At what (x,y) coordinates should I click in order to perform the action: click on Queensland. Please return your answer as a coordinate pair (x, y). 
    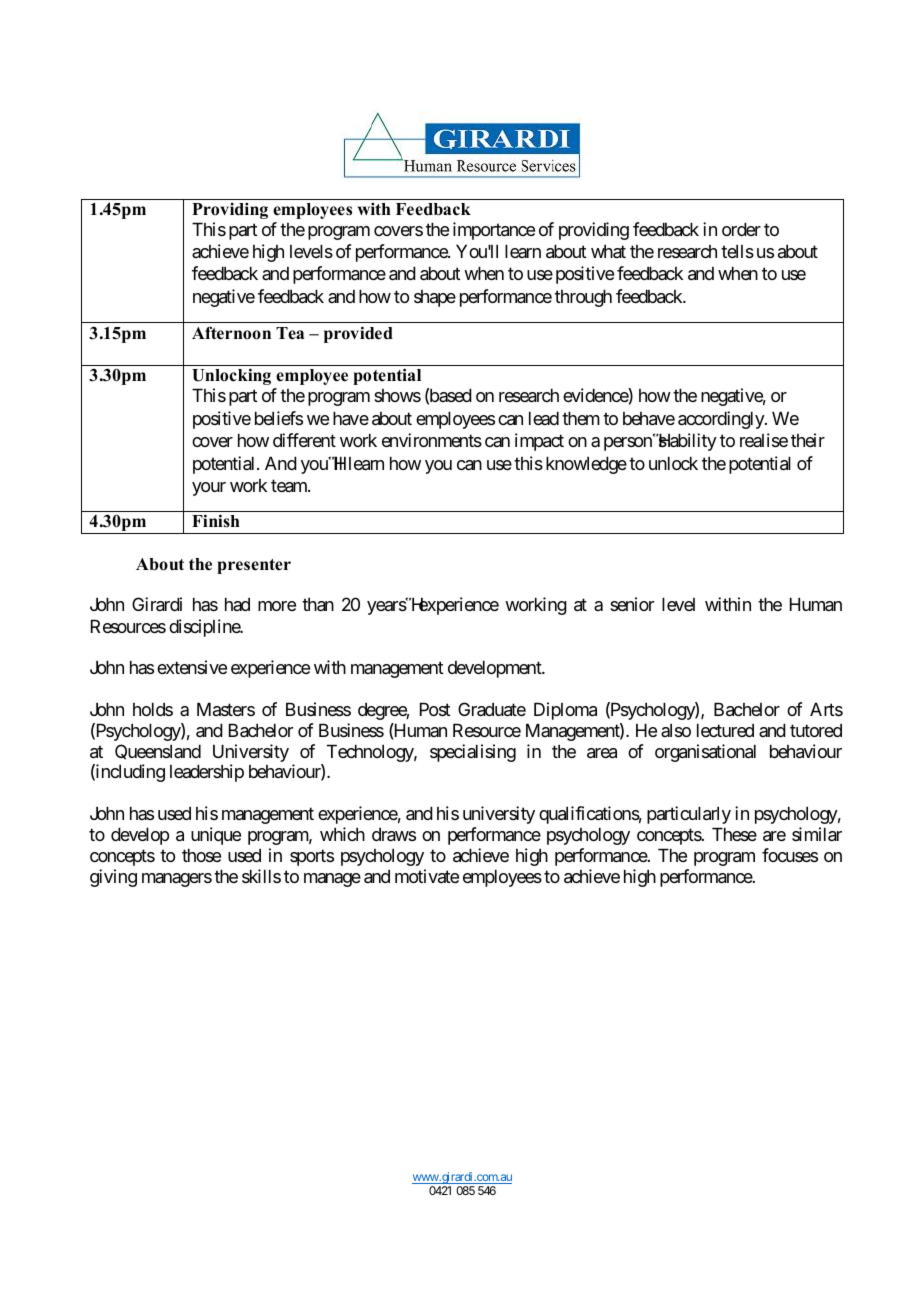
    Looking at the image, I should click on (158, 752).
